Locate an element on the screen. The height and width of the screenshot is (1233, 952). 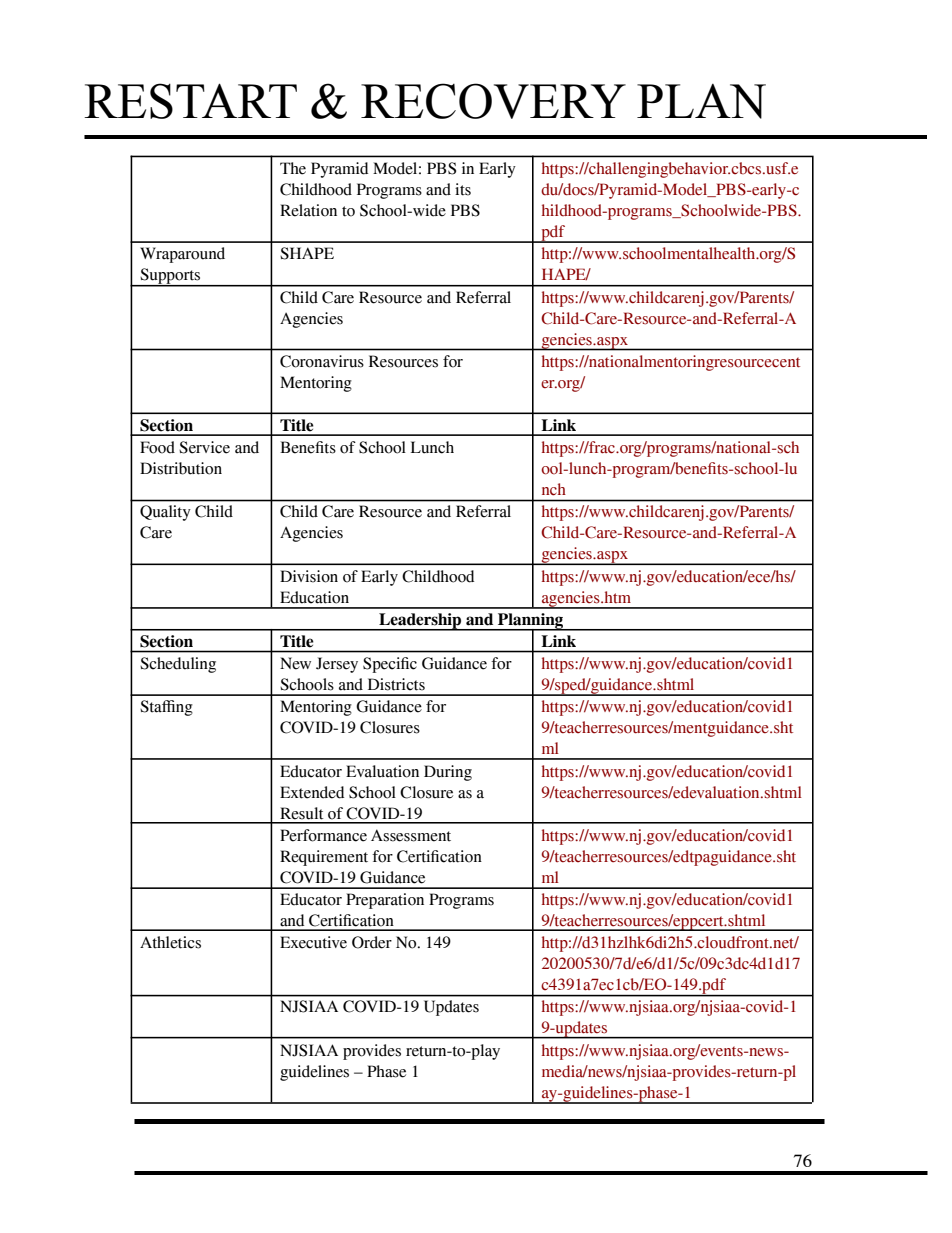
RESTART is located at coordinates (190, 101).
